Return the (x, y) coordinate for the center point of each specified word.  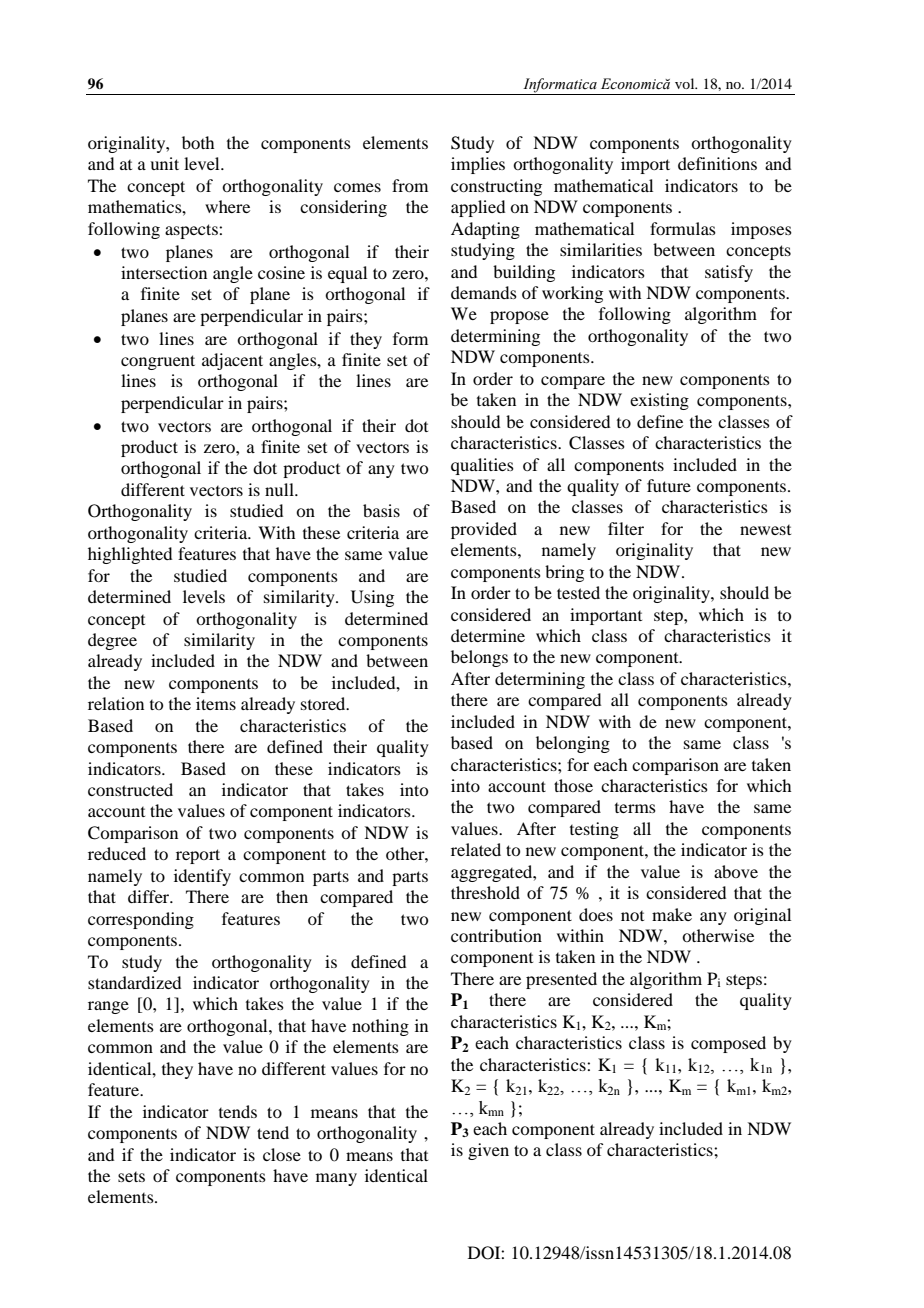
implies (478, 165)
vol (686, 83)
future (669, 485)
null (280, 489)
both (198, 142)
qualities (482, 466)
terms (635, 808)
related (476, 849)
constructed (130, 789)
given (488, 1151)
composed (728, 1044)
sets (131, 1177)
